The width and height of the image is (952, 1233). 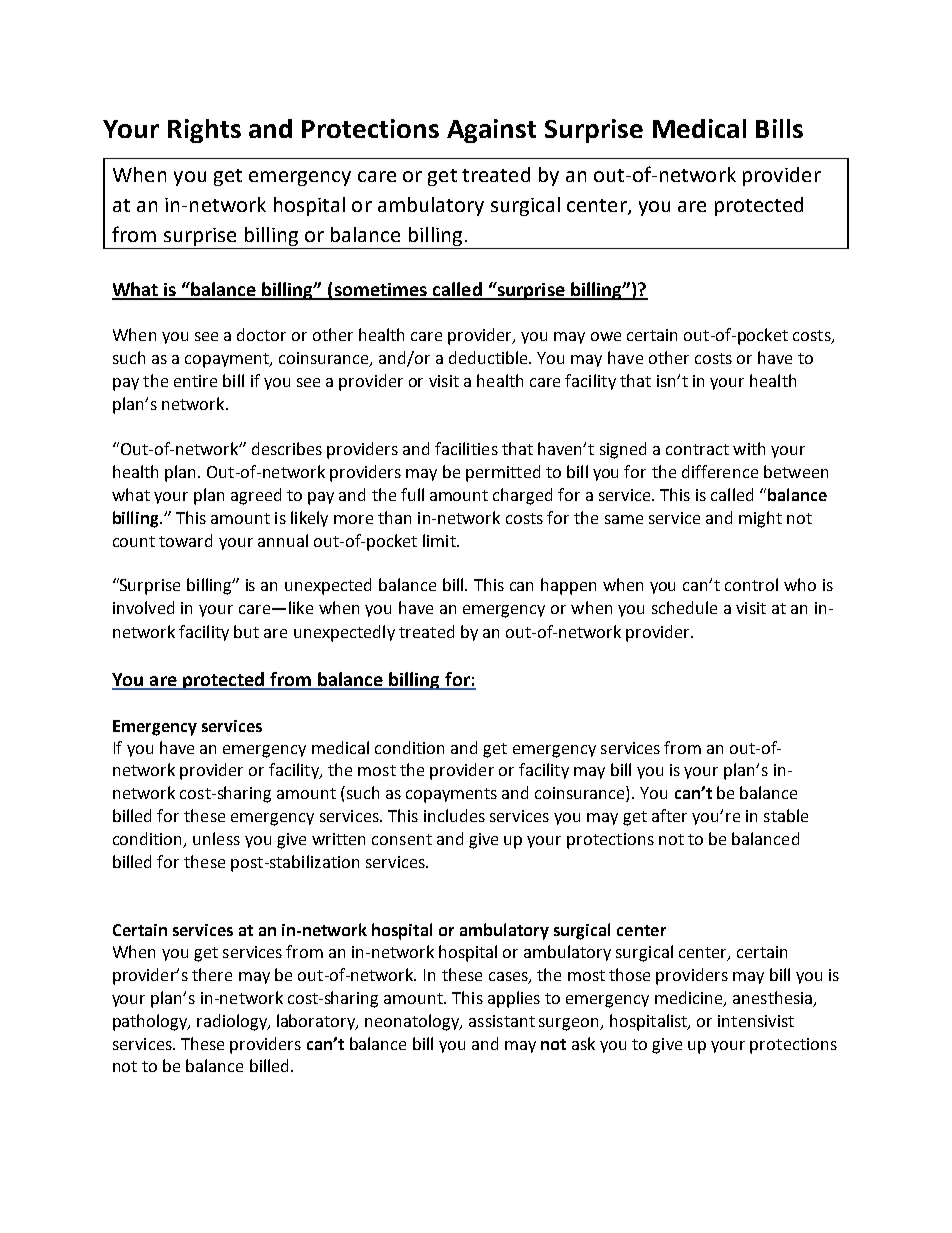 I want to click on deductible, so click(x=489, y=357).
